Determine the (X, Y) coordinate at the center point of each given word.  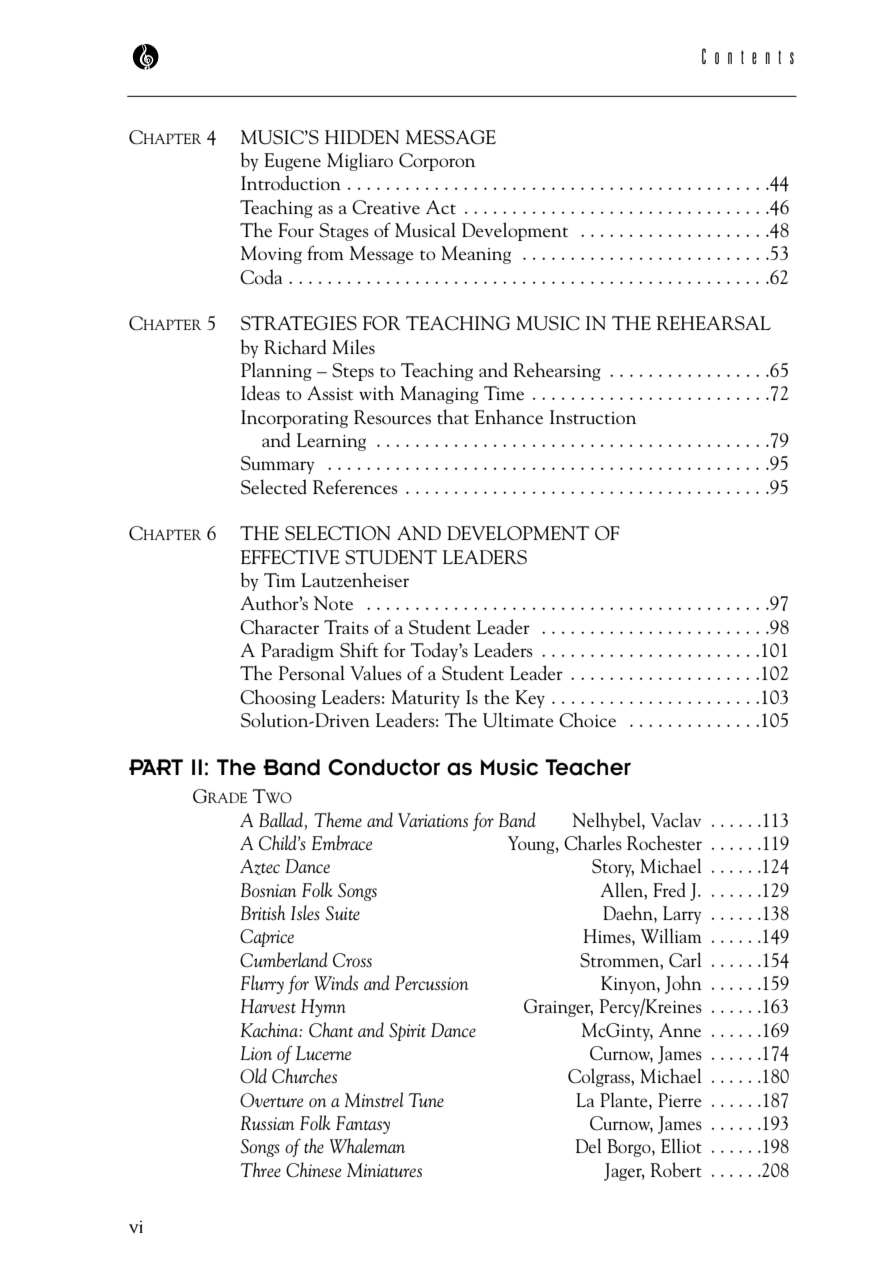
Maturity (425, 699)
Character (279, 627)
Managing (439, 395)
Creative (386, 207)
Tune (426, 1100)
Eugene (292, 162)
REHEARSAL (713, 323)
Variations (433, 820)
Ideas (260, 393)
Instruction (593, 417)
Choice (587, 720)
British (263, 913)
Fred (669, 889)
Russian (268, 1123)
